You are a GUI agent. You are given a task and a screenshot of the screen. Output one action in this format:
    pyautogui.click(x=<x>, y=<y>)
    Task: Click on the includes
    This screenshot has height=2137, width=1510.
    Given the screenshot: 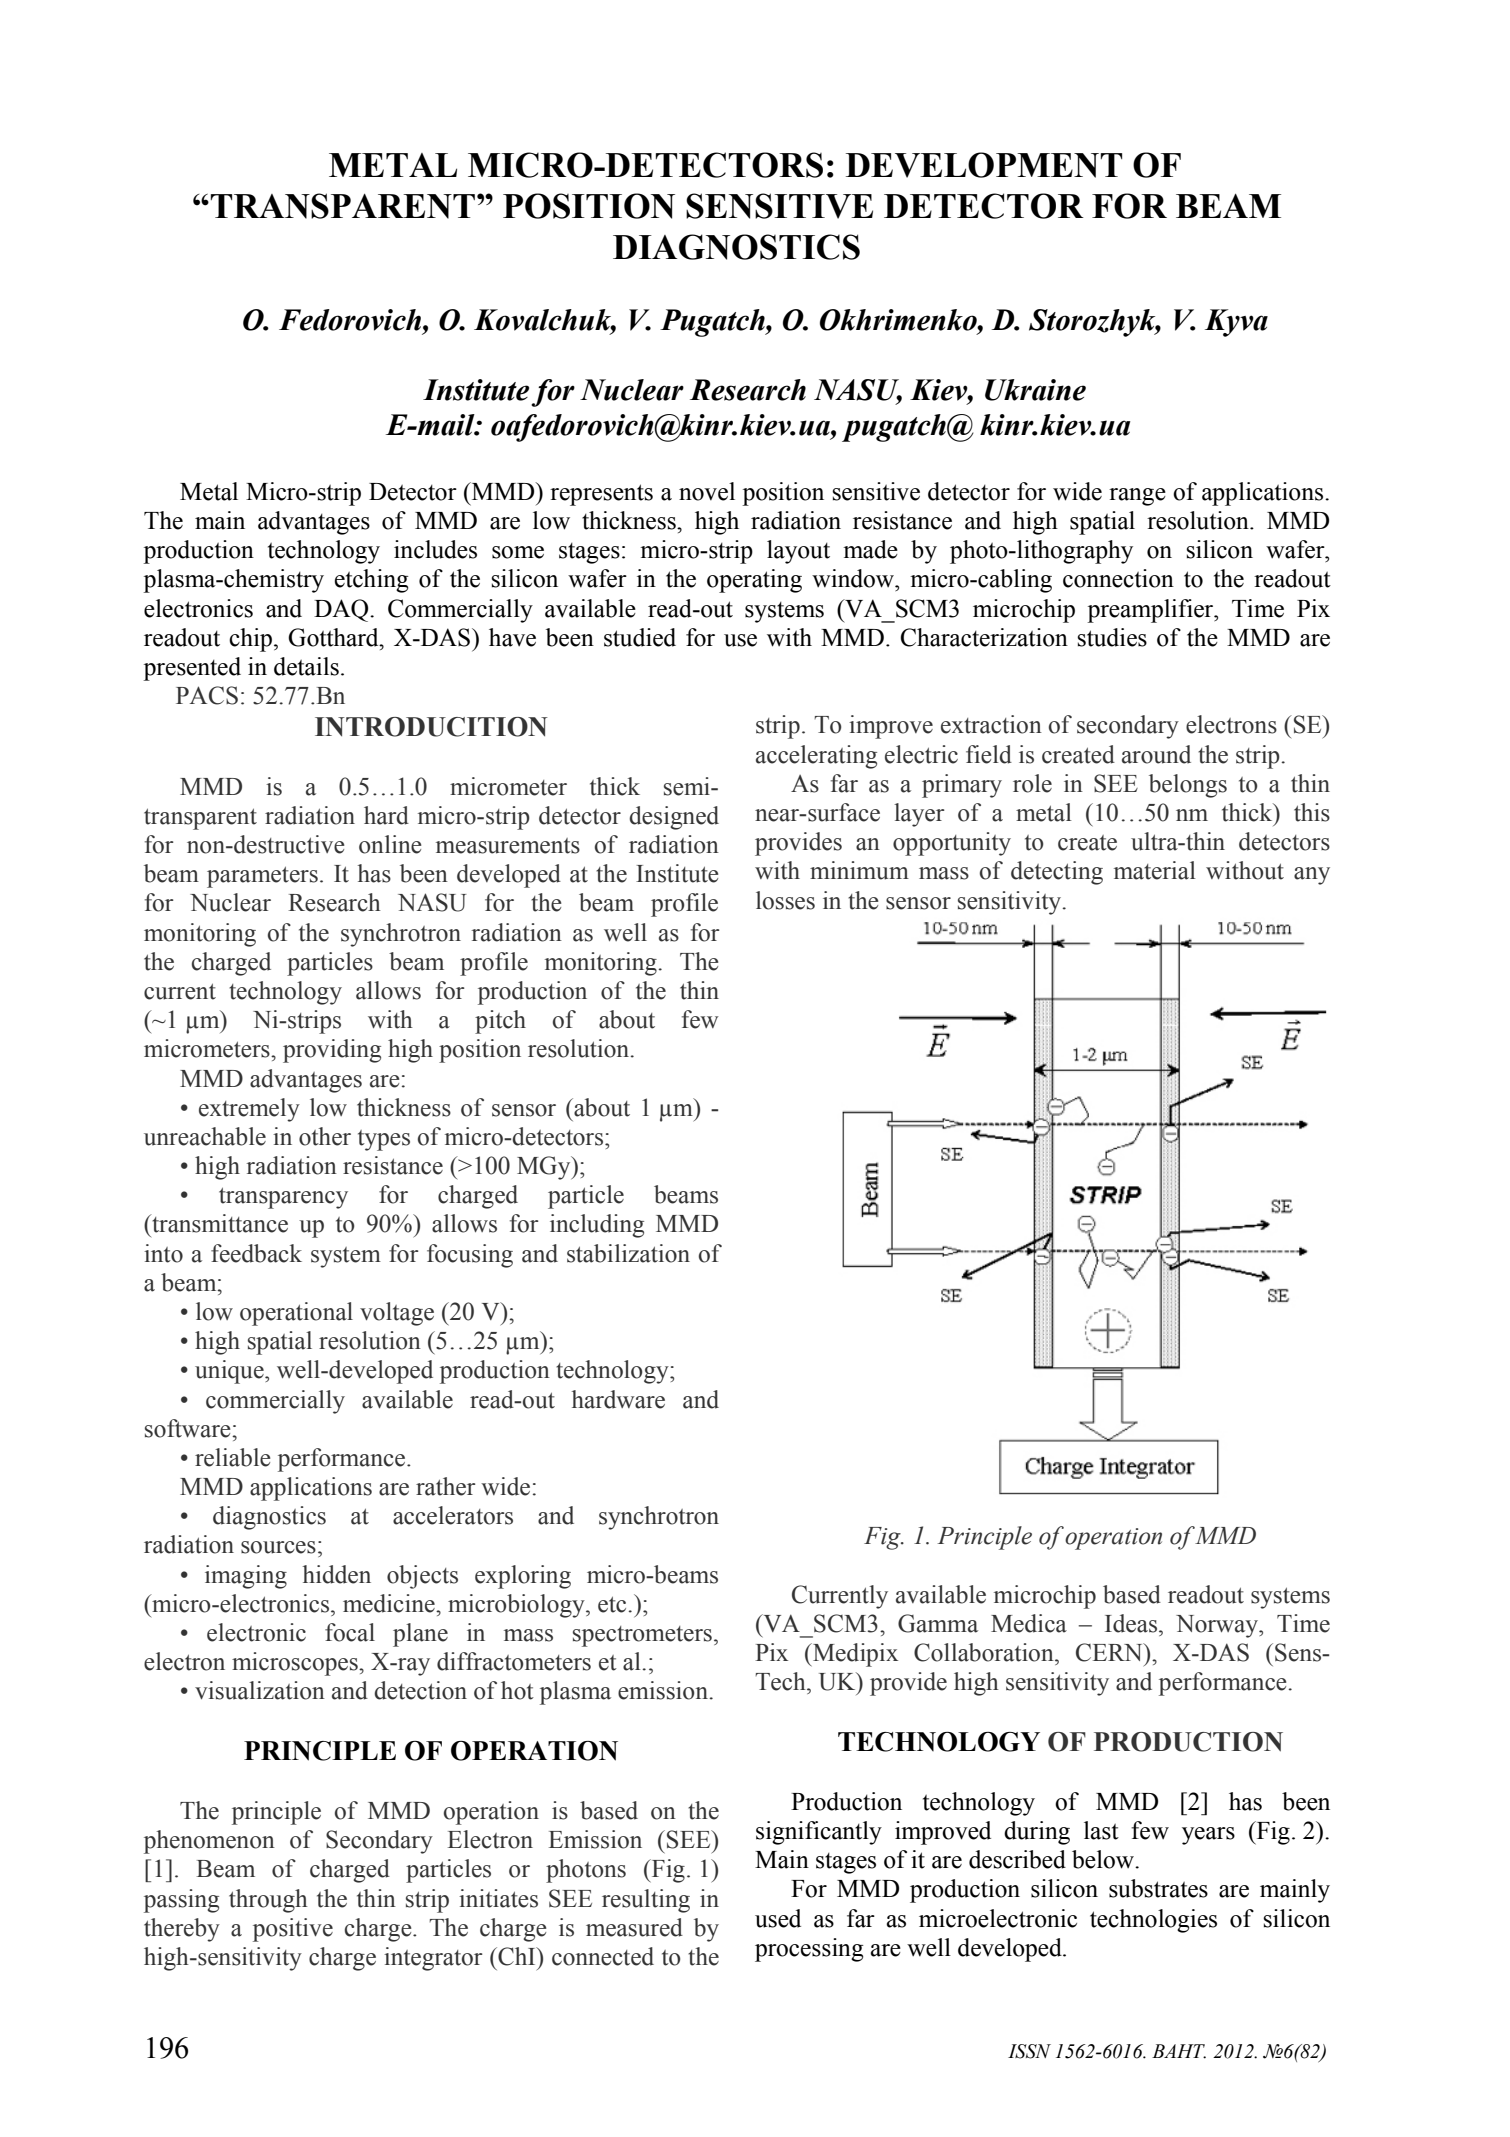 What is the action you would take?
    pyautogui.click(x=435, y=549)
